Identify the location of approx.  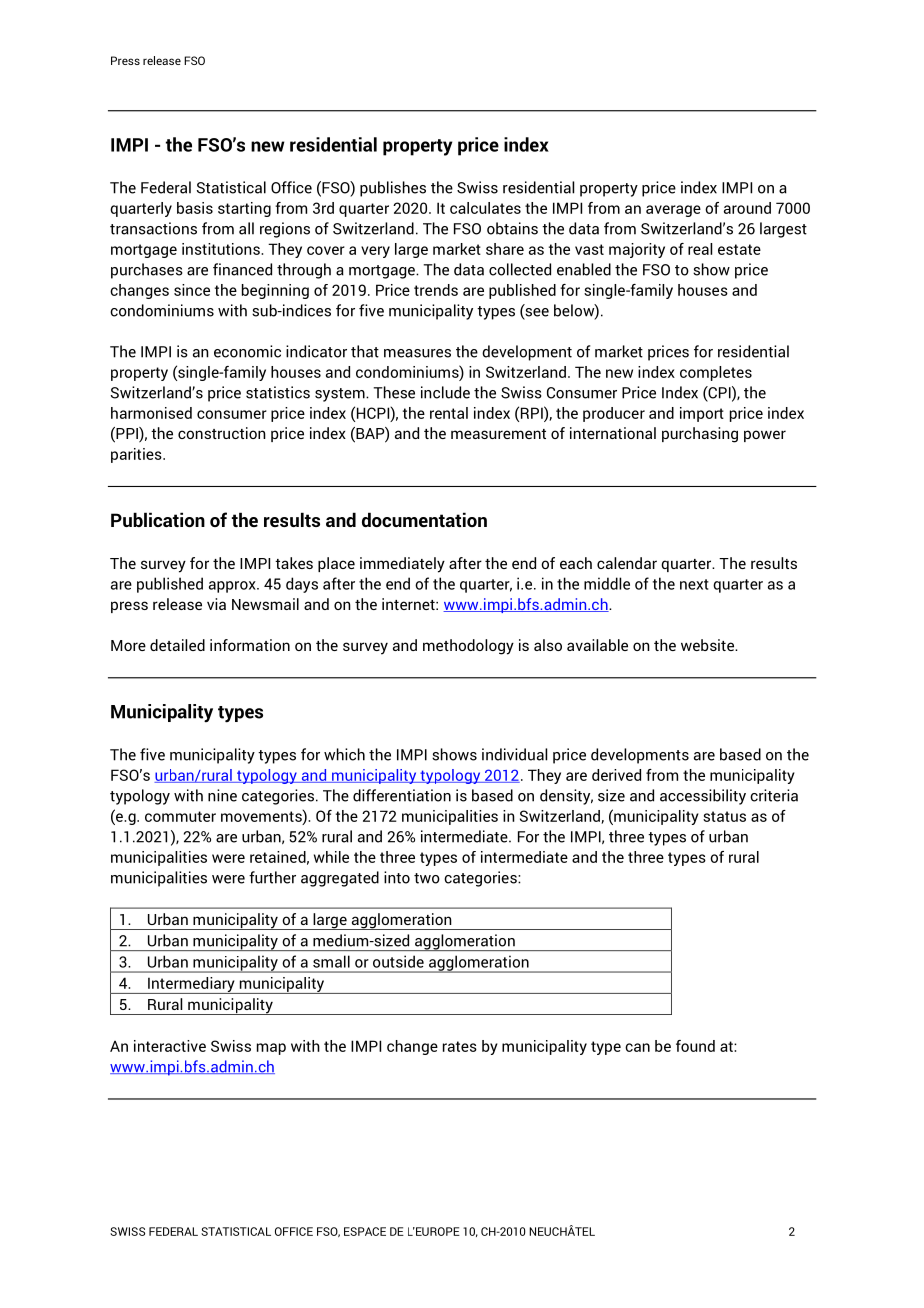
(233, 587).
